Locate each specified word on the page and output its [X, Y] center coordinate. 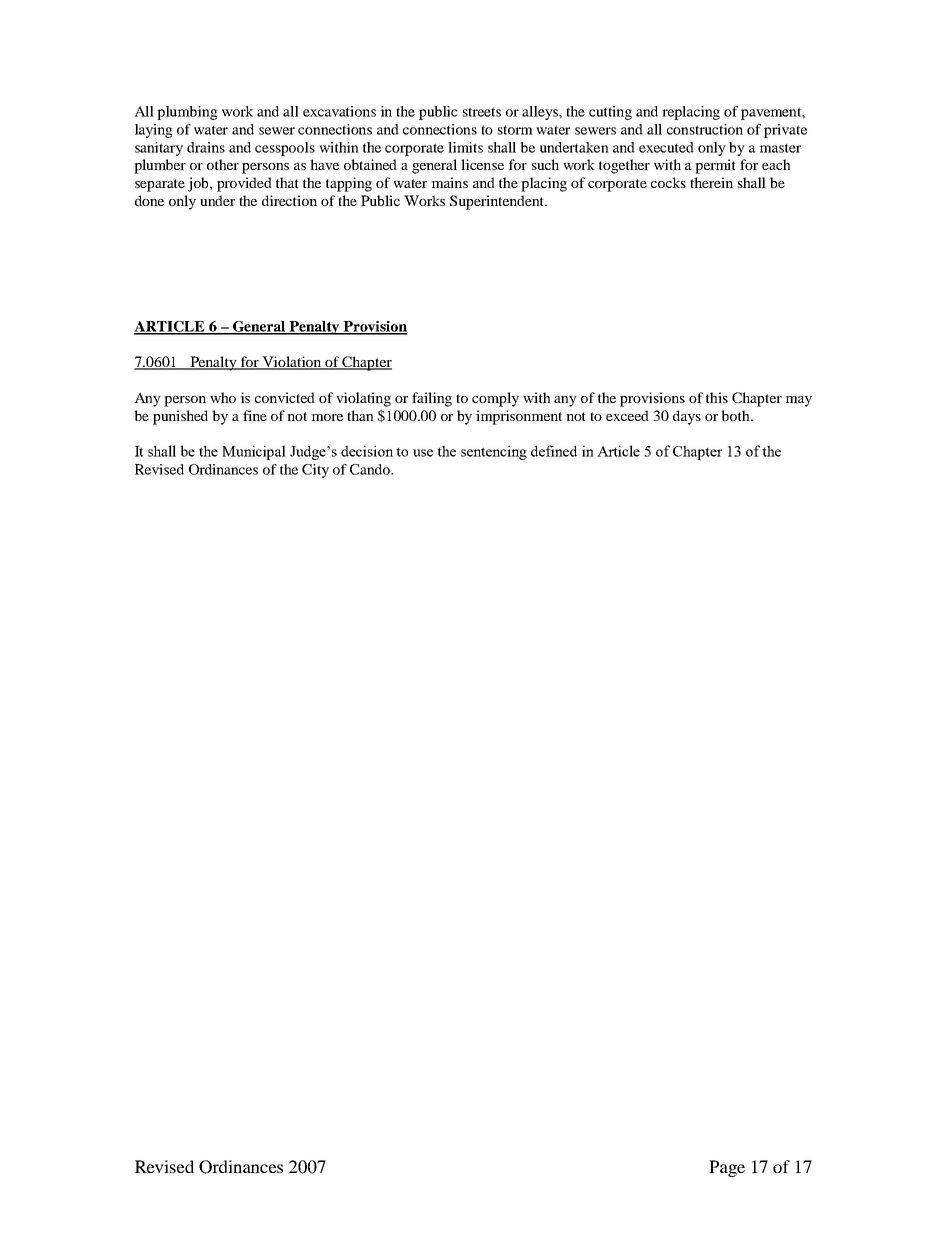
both [736, 415]
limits [465, 147]
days [687, 417]
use [423, 453]
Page [727, 1168]
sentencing [494, 452]
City [315, 471]
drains [206, 147]
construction [705, 129]
